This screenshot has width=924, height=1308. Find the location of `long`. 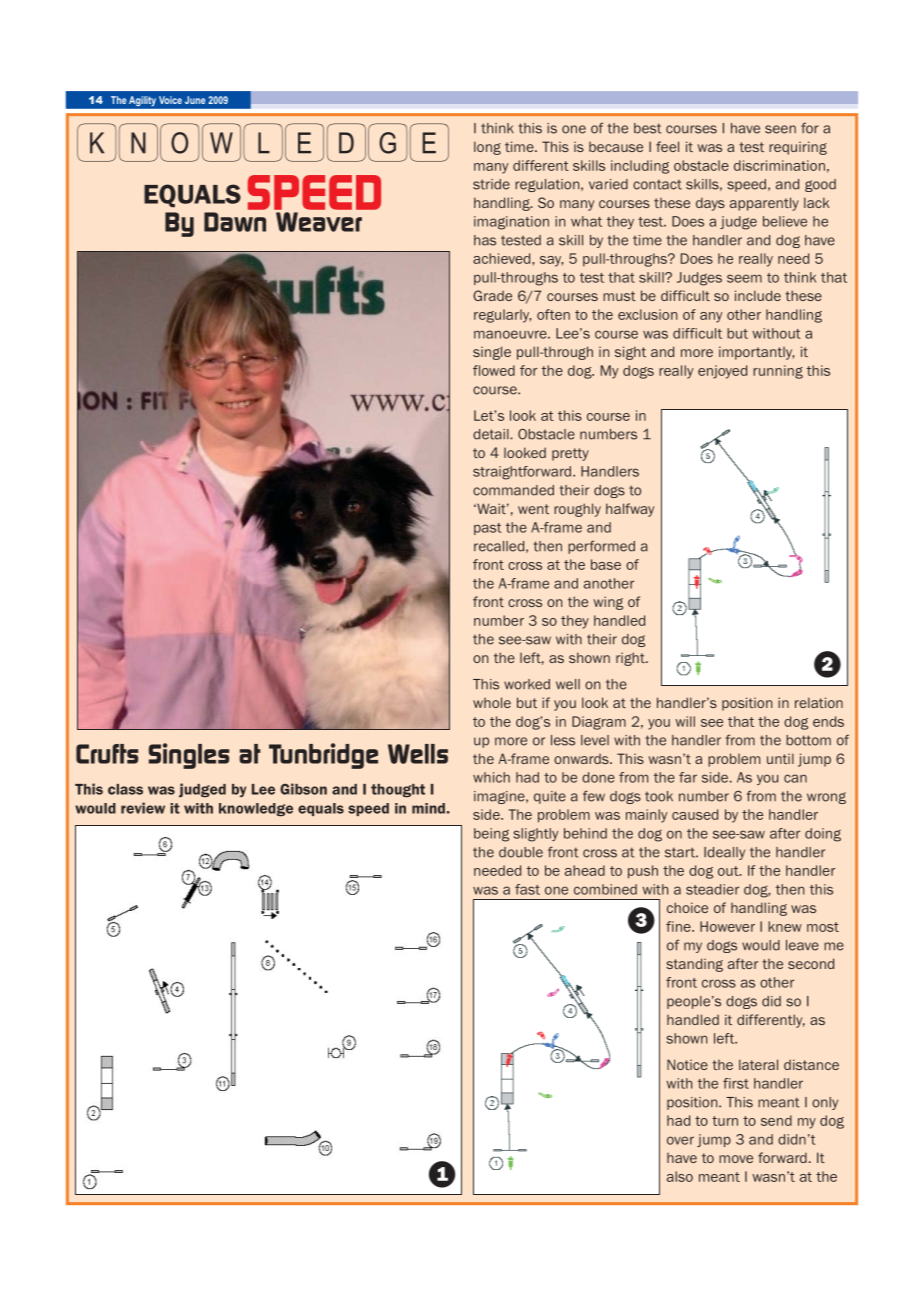

long is located at coordinates (487, 148).
